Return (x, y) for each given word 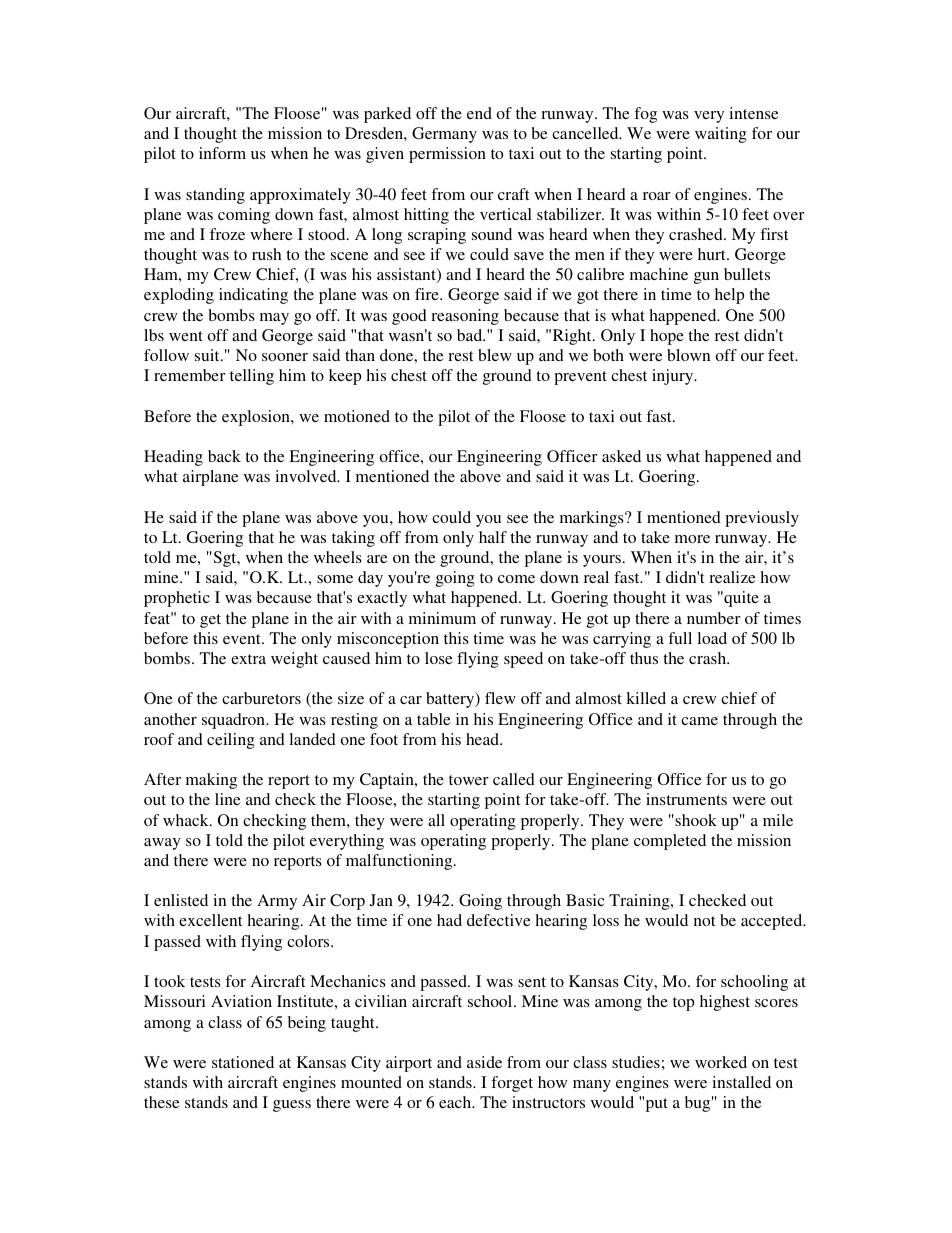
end (479, 113)
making (211, 781)
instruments (686, 799)
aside (484, 1062)
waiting (721, 135)
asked (621, 456)
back (224, 456)
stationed (243, 1062)
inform (222, 153)
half (493, 537)
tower (469, 780)
